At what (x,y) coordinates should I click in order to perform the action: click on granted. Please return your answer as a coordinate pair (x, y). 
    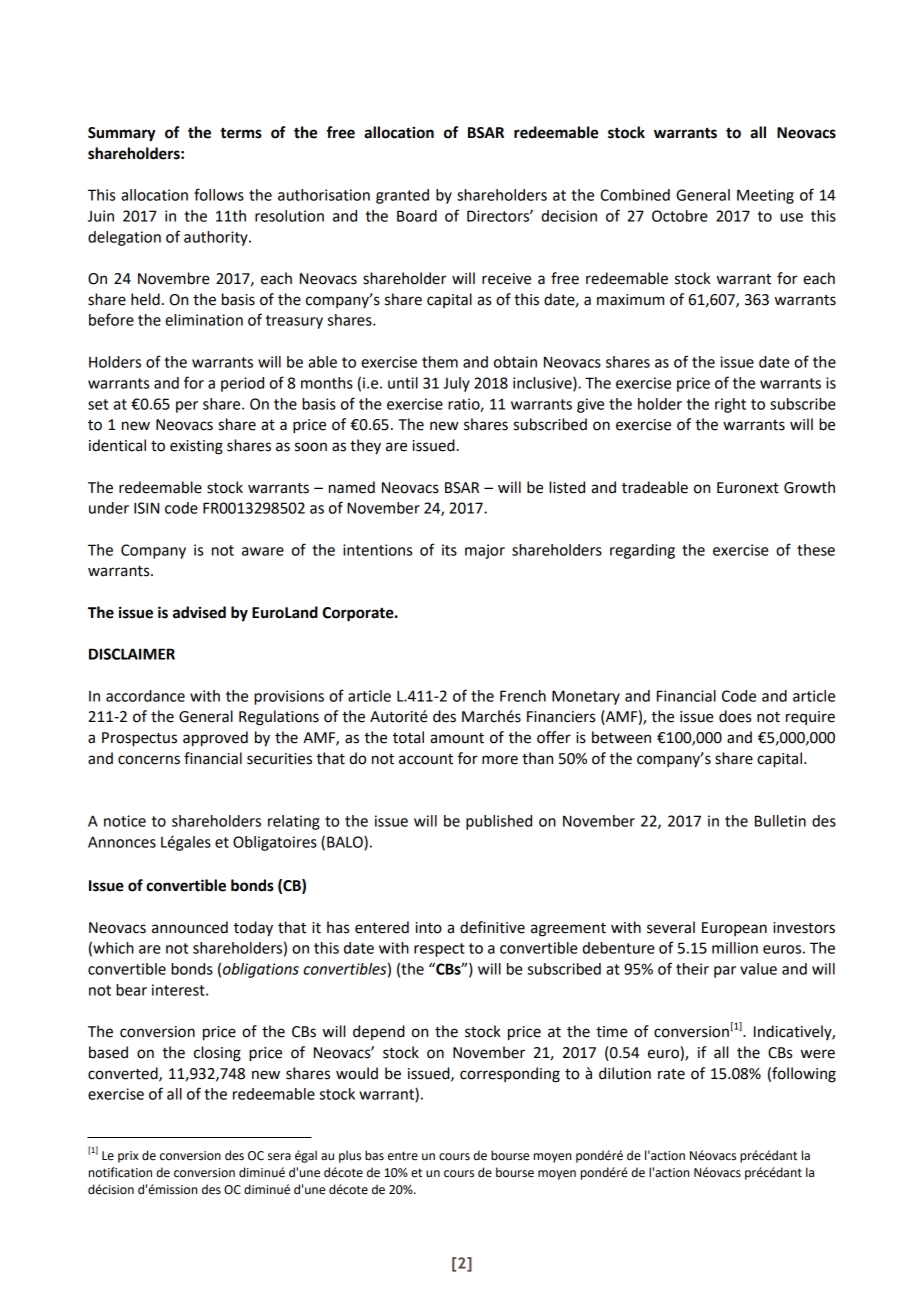
    Looking at the image, I should click on (402, 196).
